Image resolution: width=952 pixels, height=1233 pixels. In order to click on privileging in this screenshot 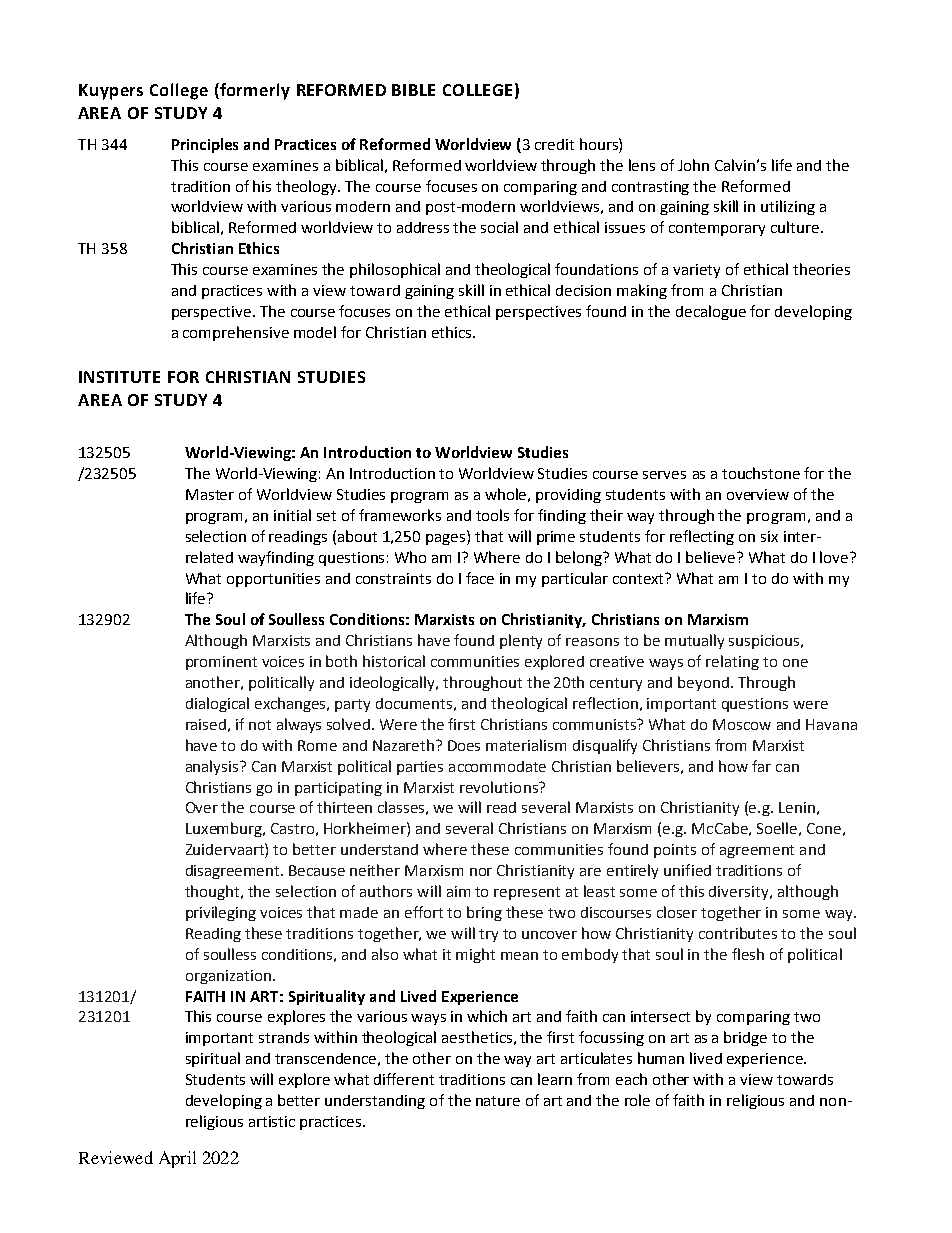, I will do `click(221, 913)`.
